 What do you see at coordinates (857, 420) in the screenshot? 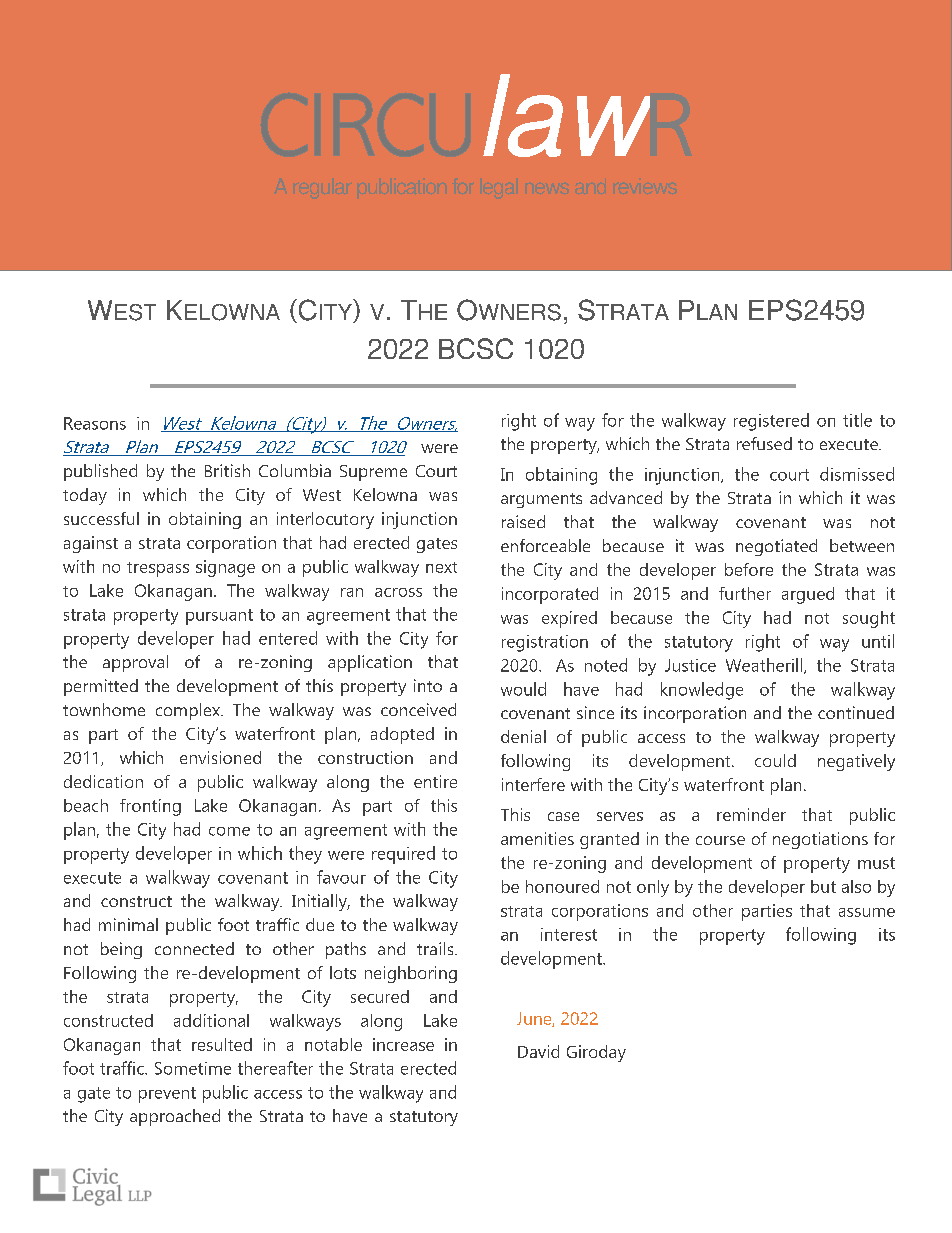
I see `title` at bounding box center [857, 420].
